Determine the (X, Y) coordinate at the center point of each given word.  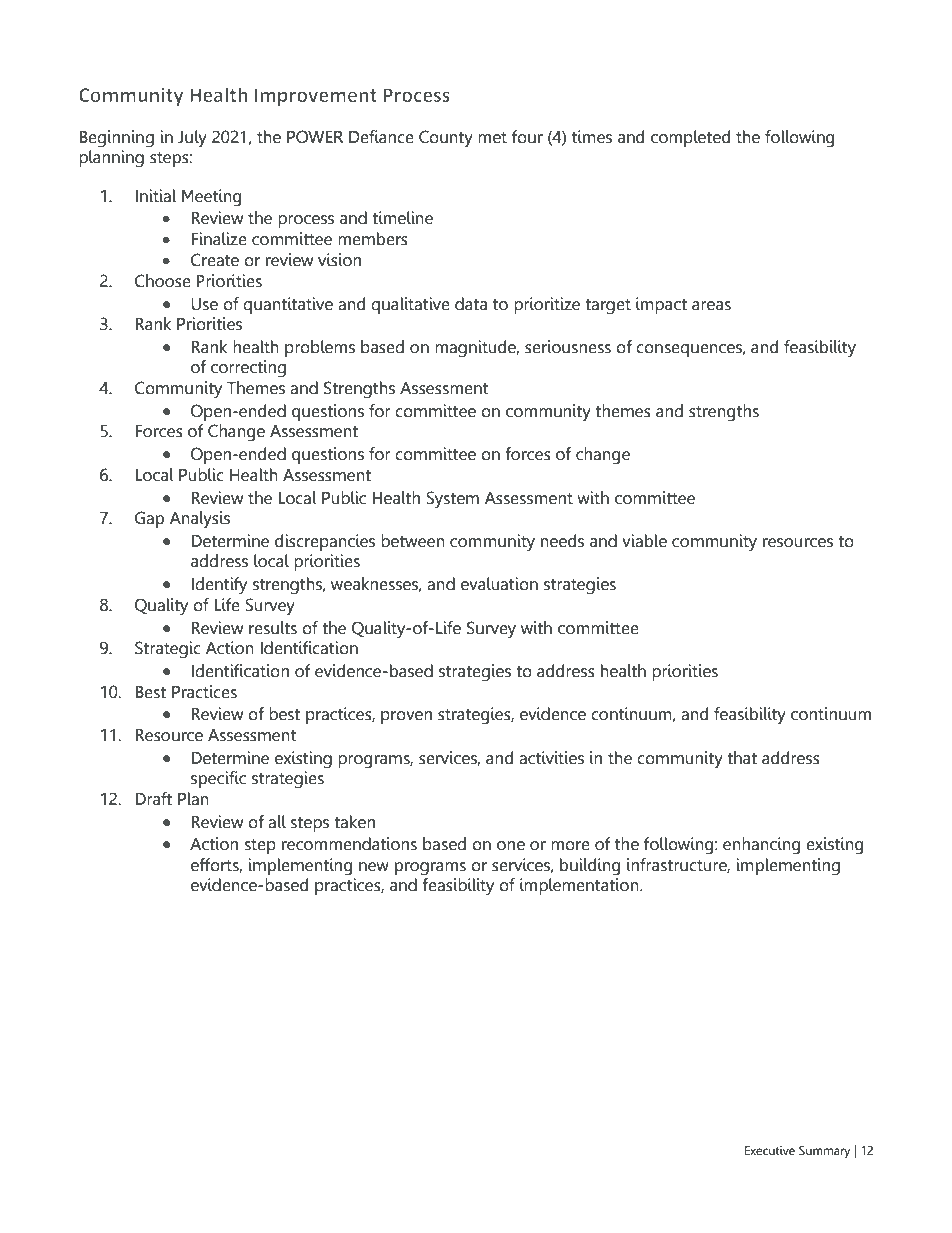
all (277, 822)
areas (711, 306)
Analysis (200, 520)
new (374, 867)
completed (690, 138)
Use (204, 304)
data (471, 304)
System (452, 500)
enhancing (761, 846)
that (742, 758)
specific (218, 779)
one (511, 846)
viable (644, 541)
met (492, 138)
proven (406, 717)
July (192, 139)
